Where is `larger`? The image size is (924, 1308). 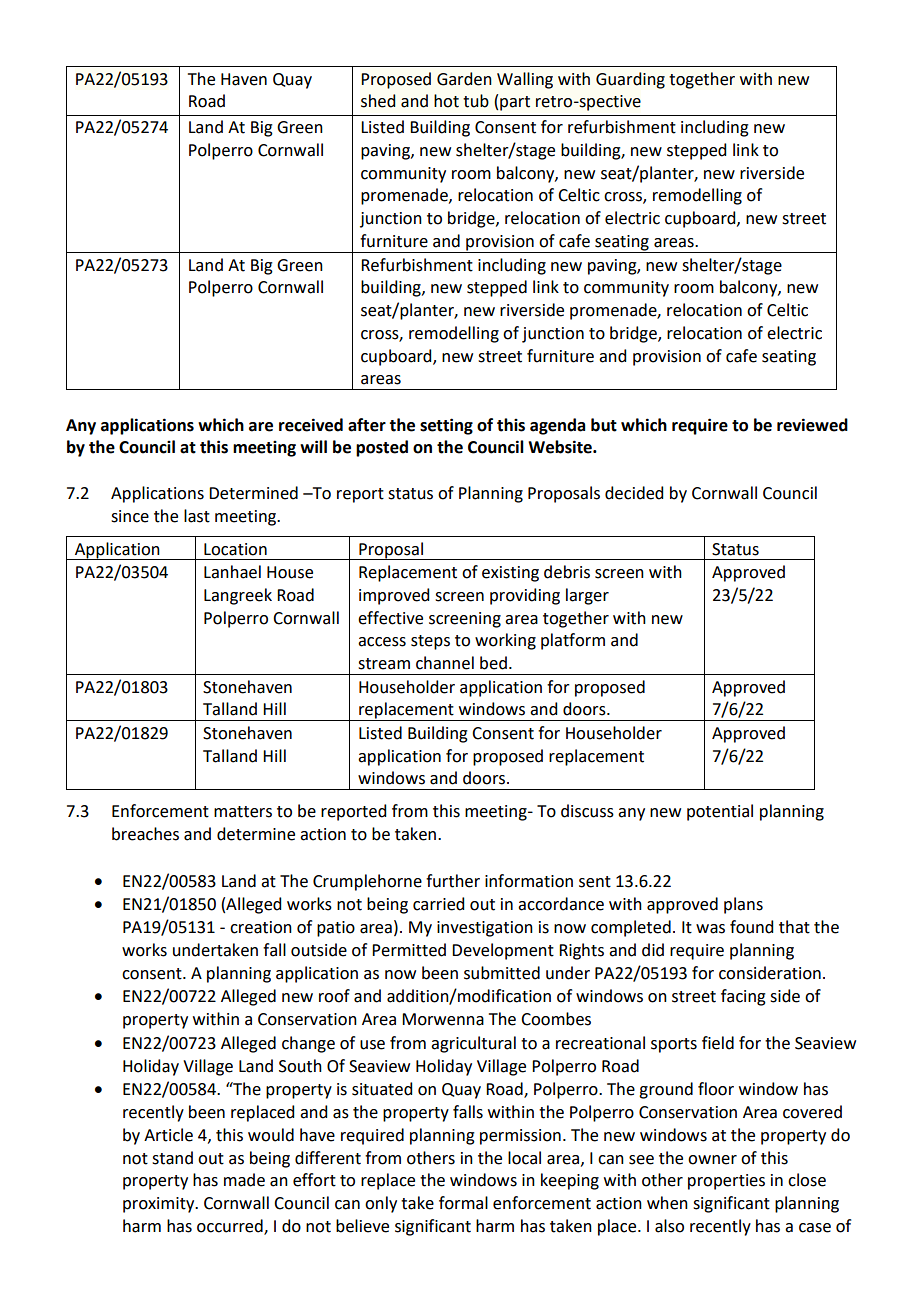
larger is located at coordinates (587, 596).
